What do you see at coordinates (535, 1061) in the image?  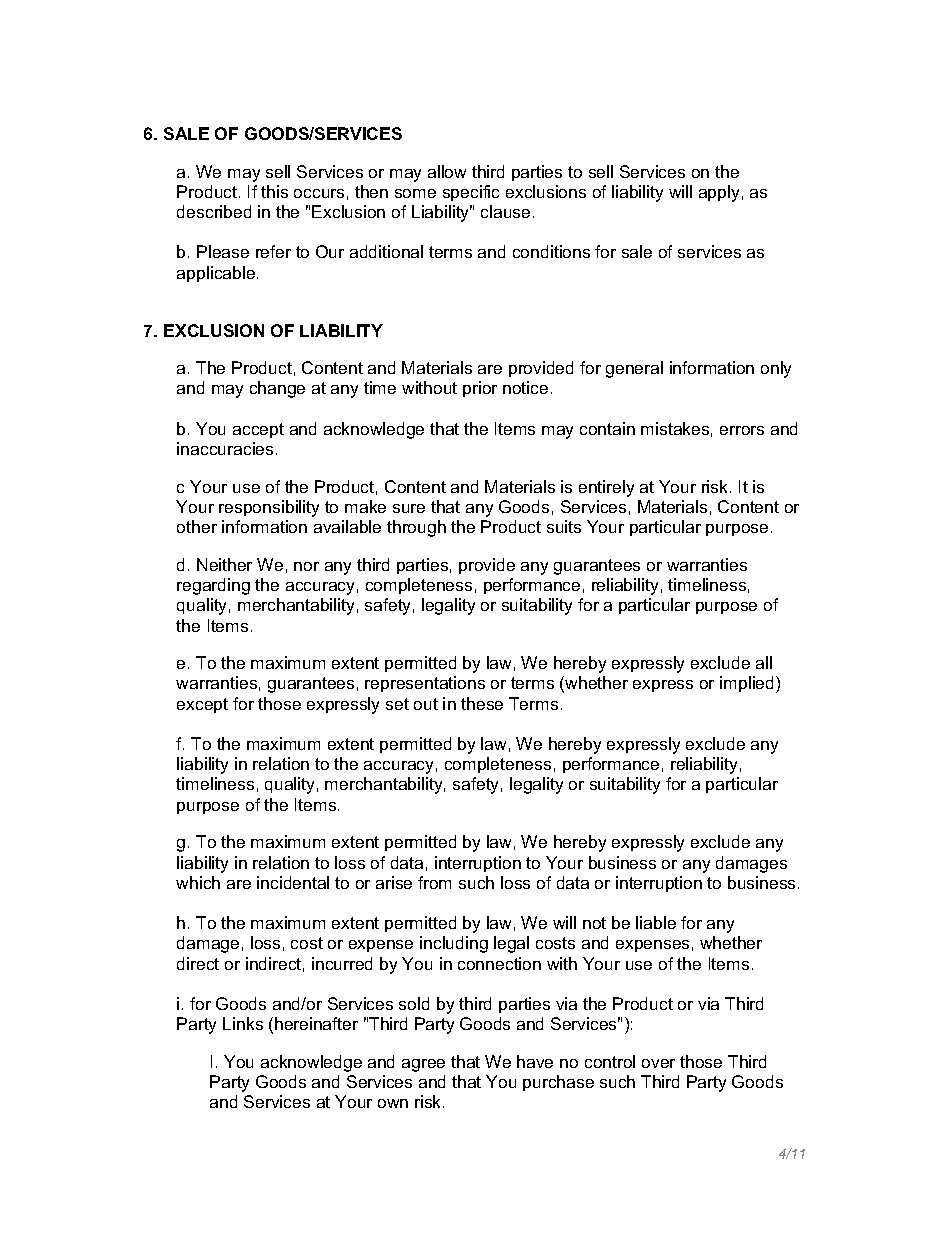 I see `have` at bounding box center [535, 1061].
